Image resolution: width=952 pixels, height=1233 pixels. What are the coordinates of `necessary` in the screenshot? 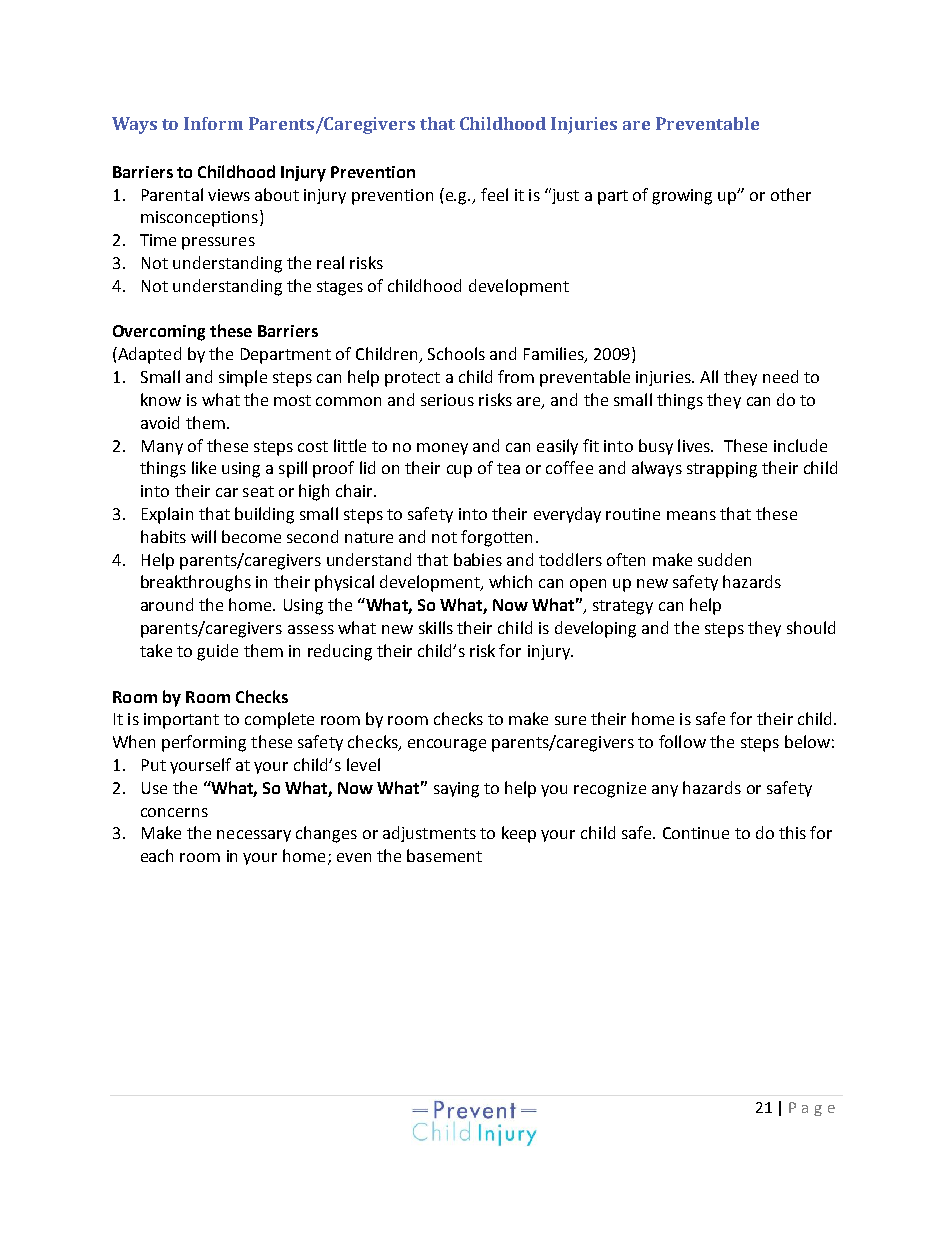 It's located at (254, 836).
